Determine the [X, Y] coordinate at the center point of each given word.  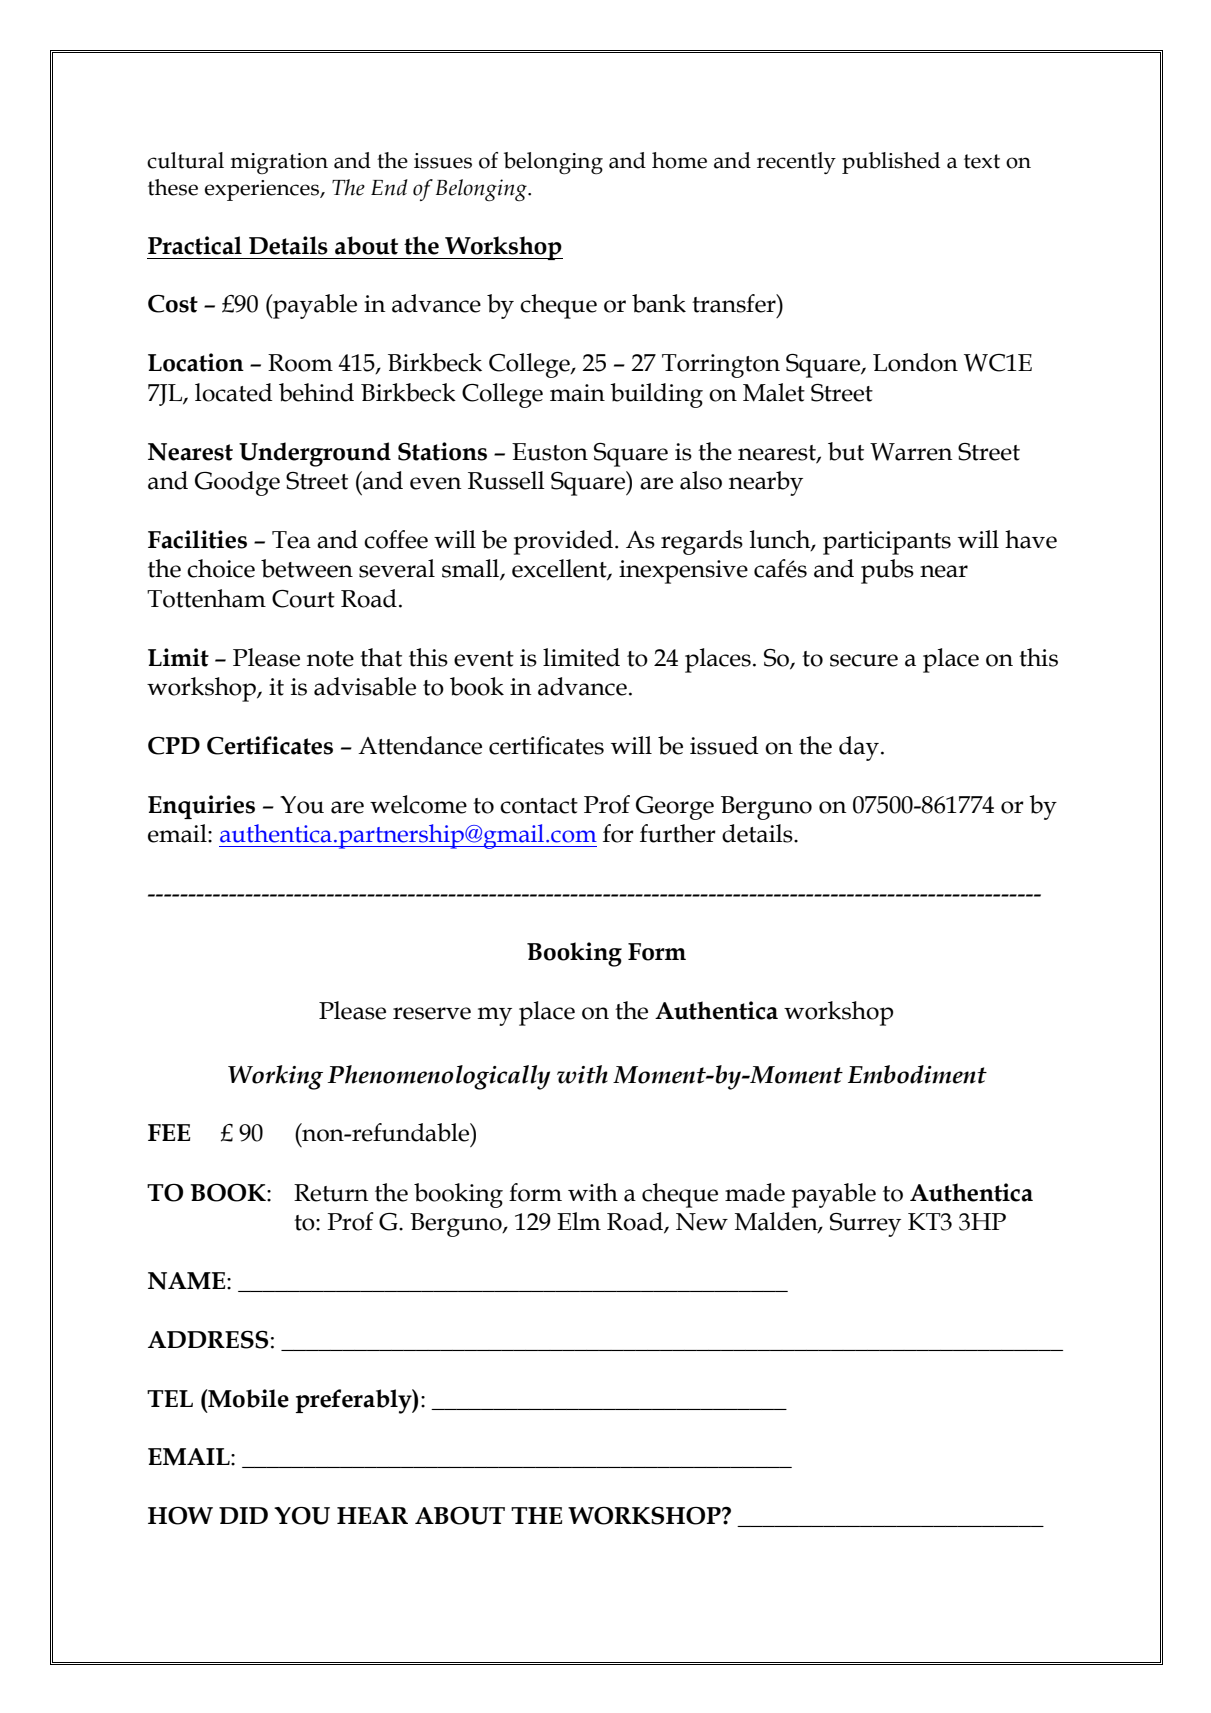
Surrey [865, 1225]
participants [887, 543]
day [859, 748]
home [679, 160]
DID [243, 1515]
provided [563, 542]
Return [331, 1193]
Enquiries [201, 807]
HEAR [372, 1515]
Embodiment [917, 1074]
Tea [291, 540]
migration [279, 163]
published [891, 163]
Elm [579, 1221]
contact [539, 806]
